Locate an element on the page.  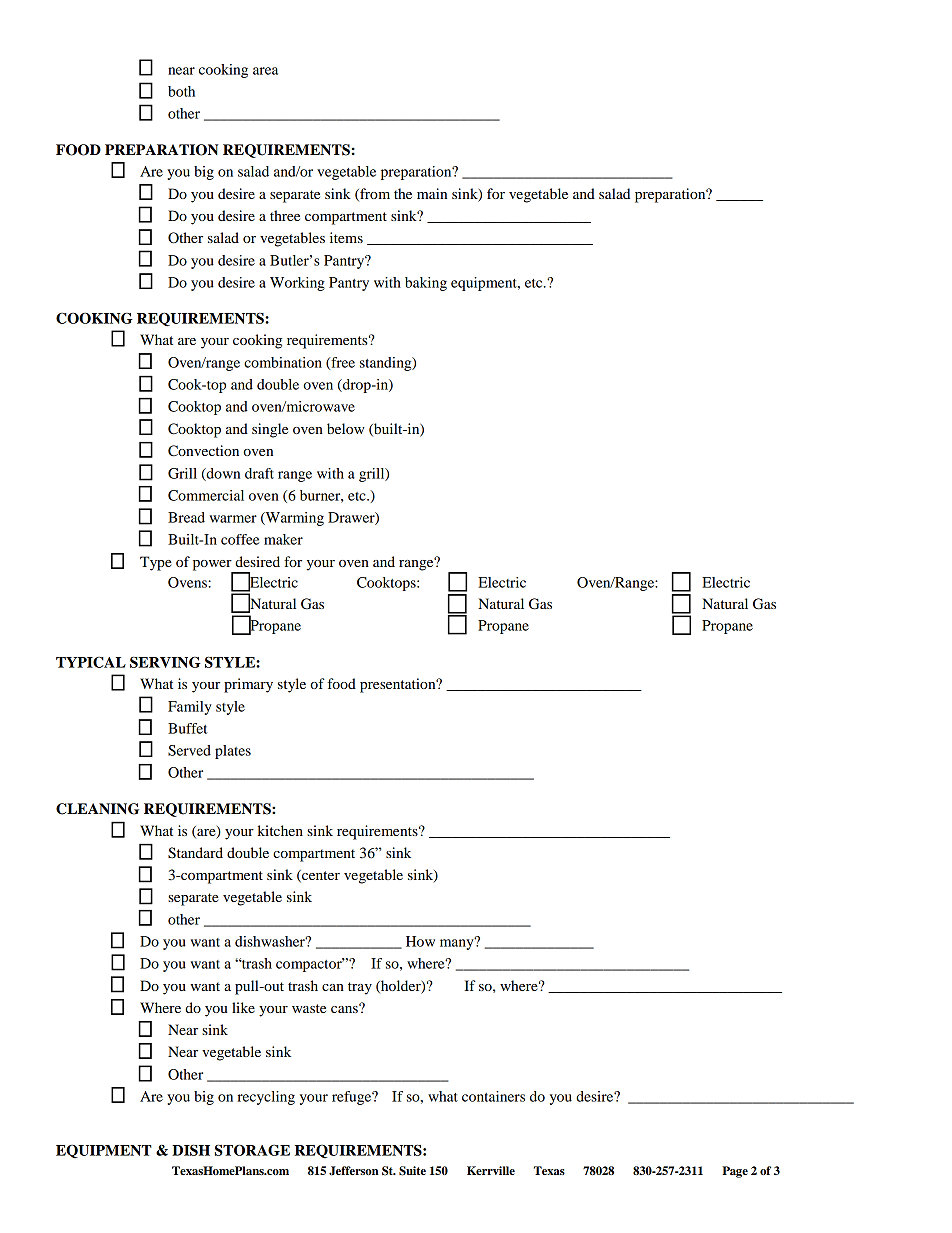
both is located at coordinates (181, 91).
